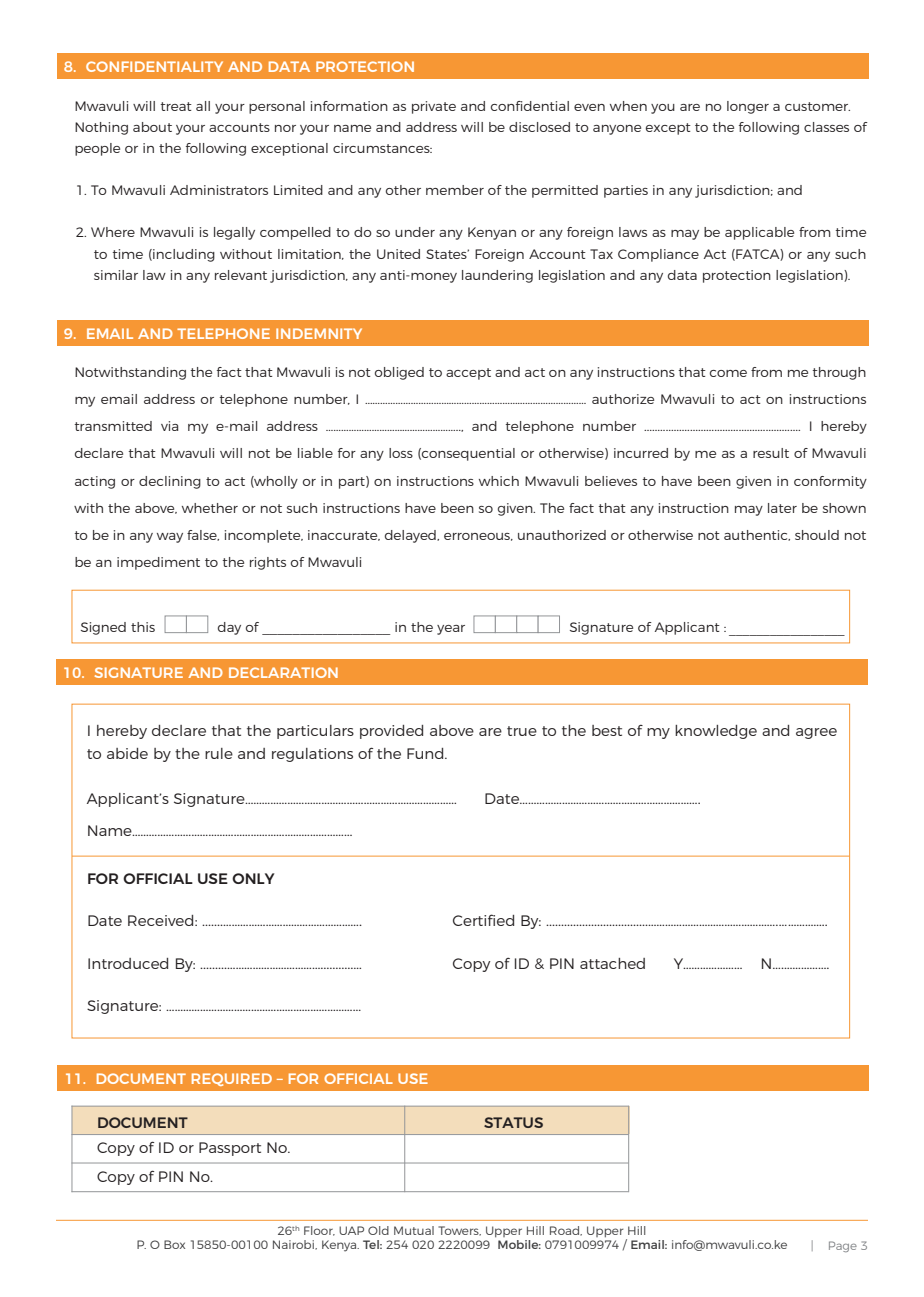 Image resolution: width=924 pixels, height=1297 pixels. Describe the element at coordinates (174, 1244) in the image. I see `Box` at that location.
